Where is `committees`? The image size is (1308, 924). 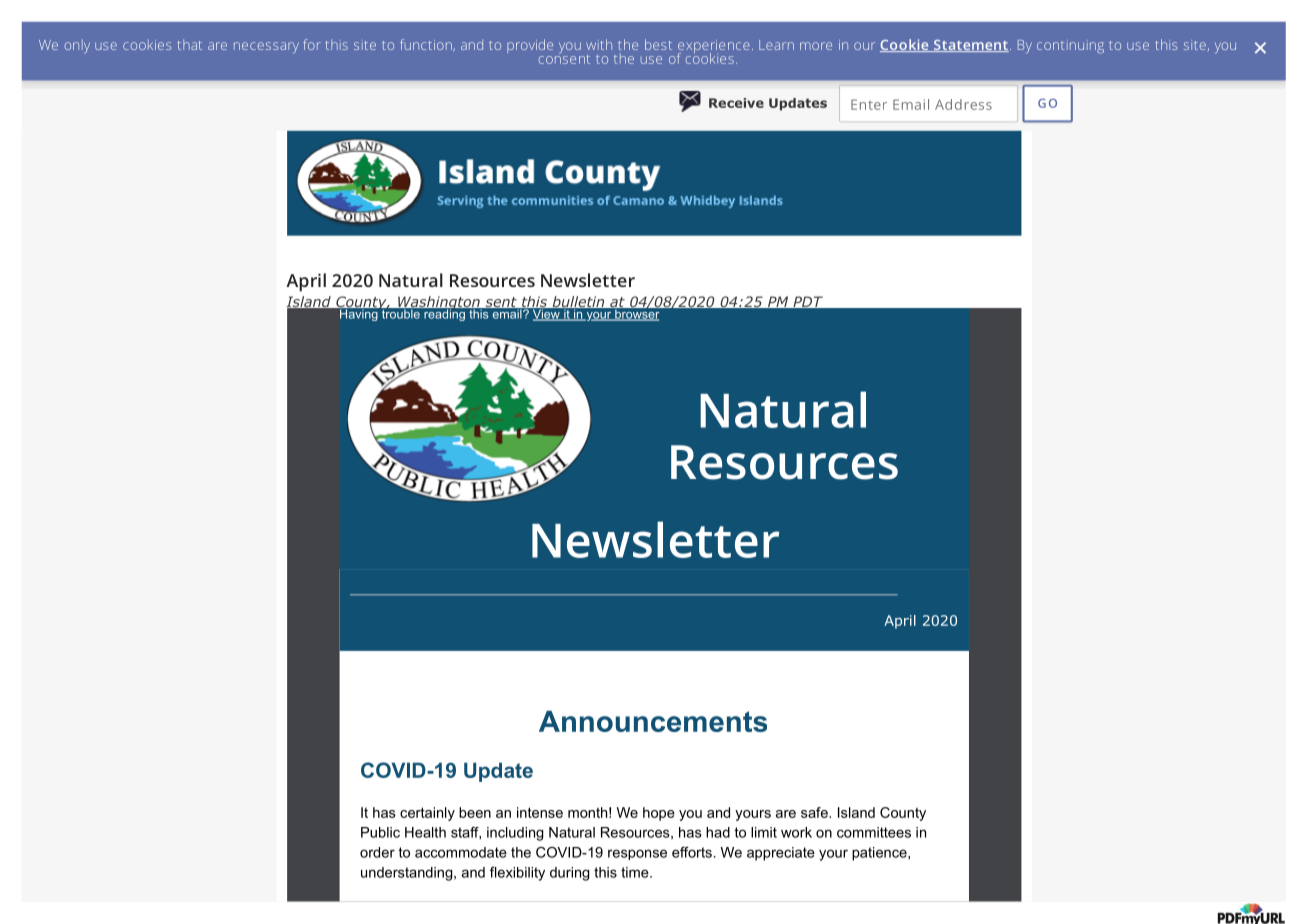 committees is located at coordinates (874, 832).
